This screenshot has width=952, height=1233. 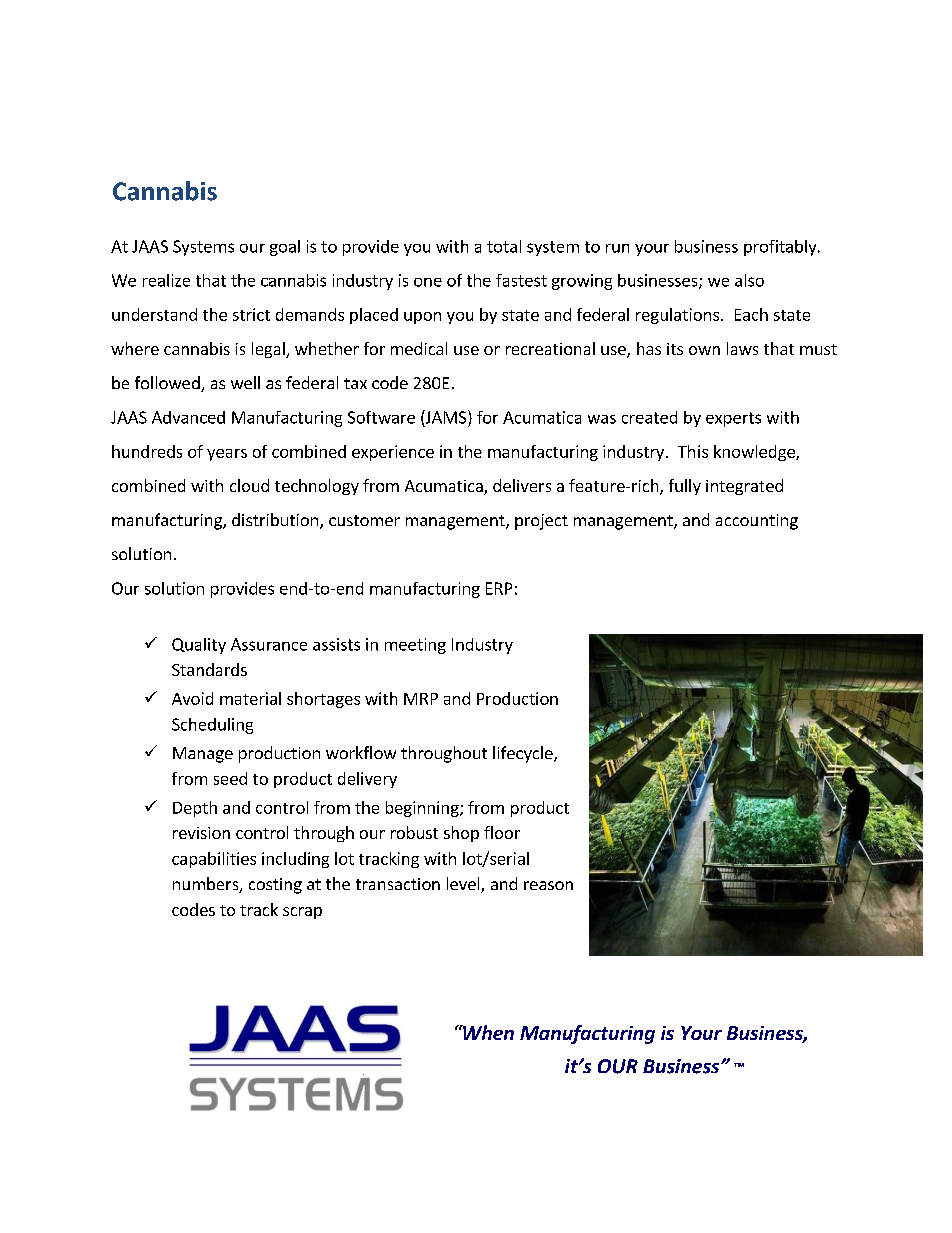 What do you see at coordinates (521, 280) in the screenshot?
I see `fastest` at bounding box center [521, 280].
